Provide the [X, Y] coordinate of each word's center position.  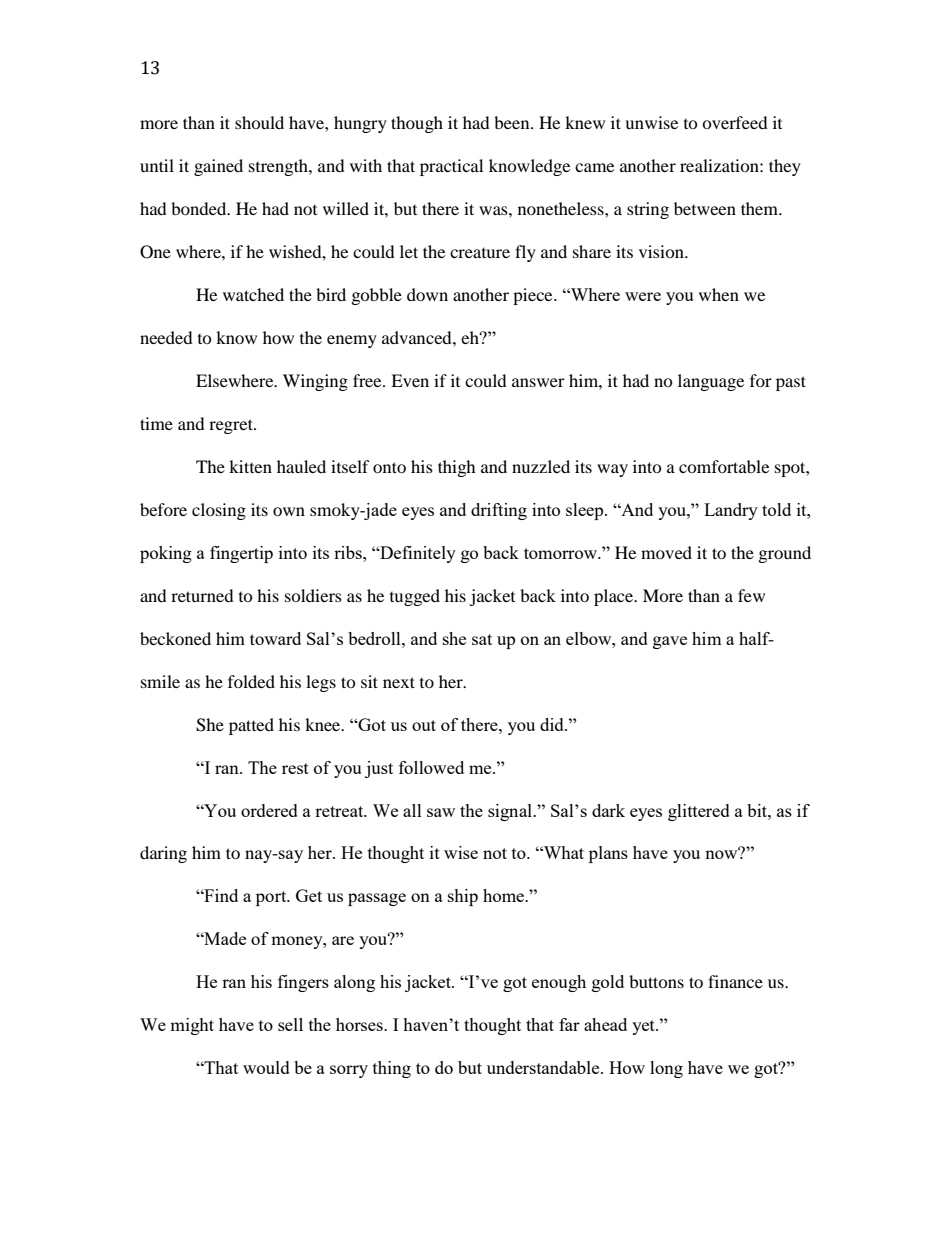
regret [232, 426]
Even [410, 380]
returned [202, 595]
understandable [544, 1067]
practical [451, 167]
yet [644, 1027]
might [192, 1026]
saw [441, 812]
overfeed [735, 122]
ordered [269, 810]
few [751, 595]
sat [482, 639]
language [711, 382]
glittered [699, 812]
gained [218, 167]
